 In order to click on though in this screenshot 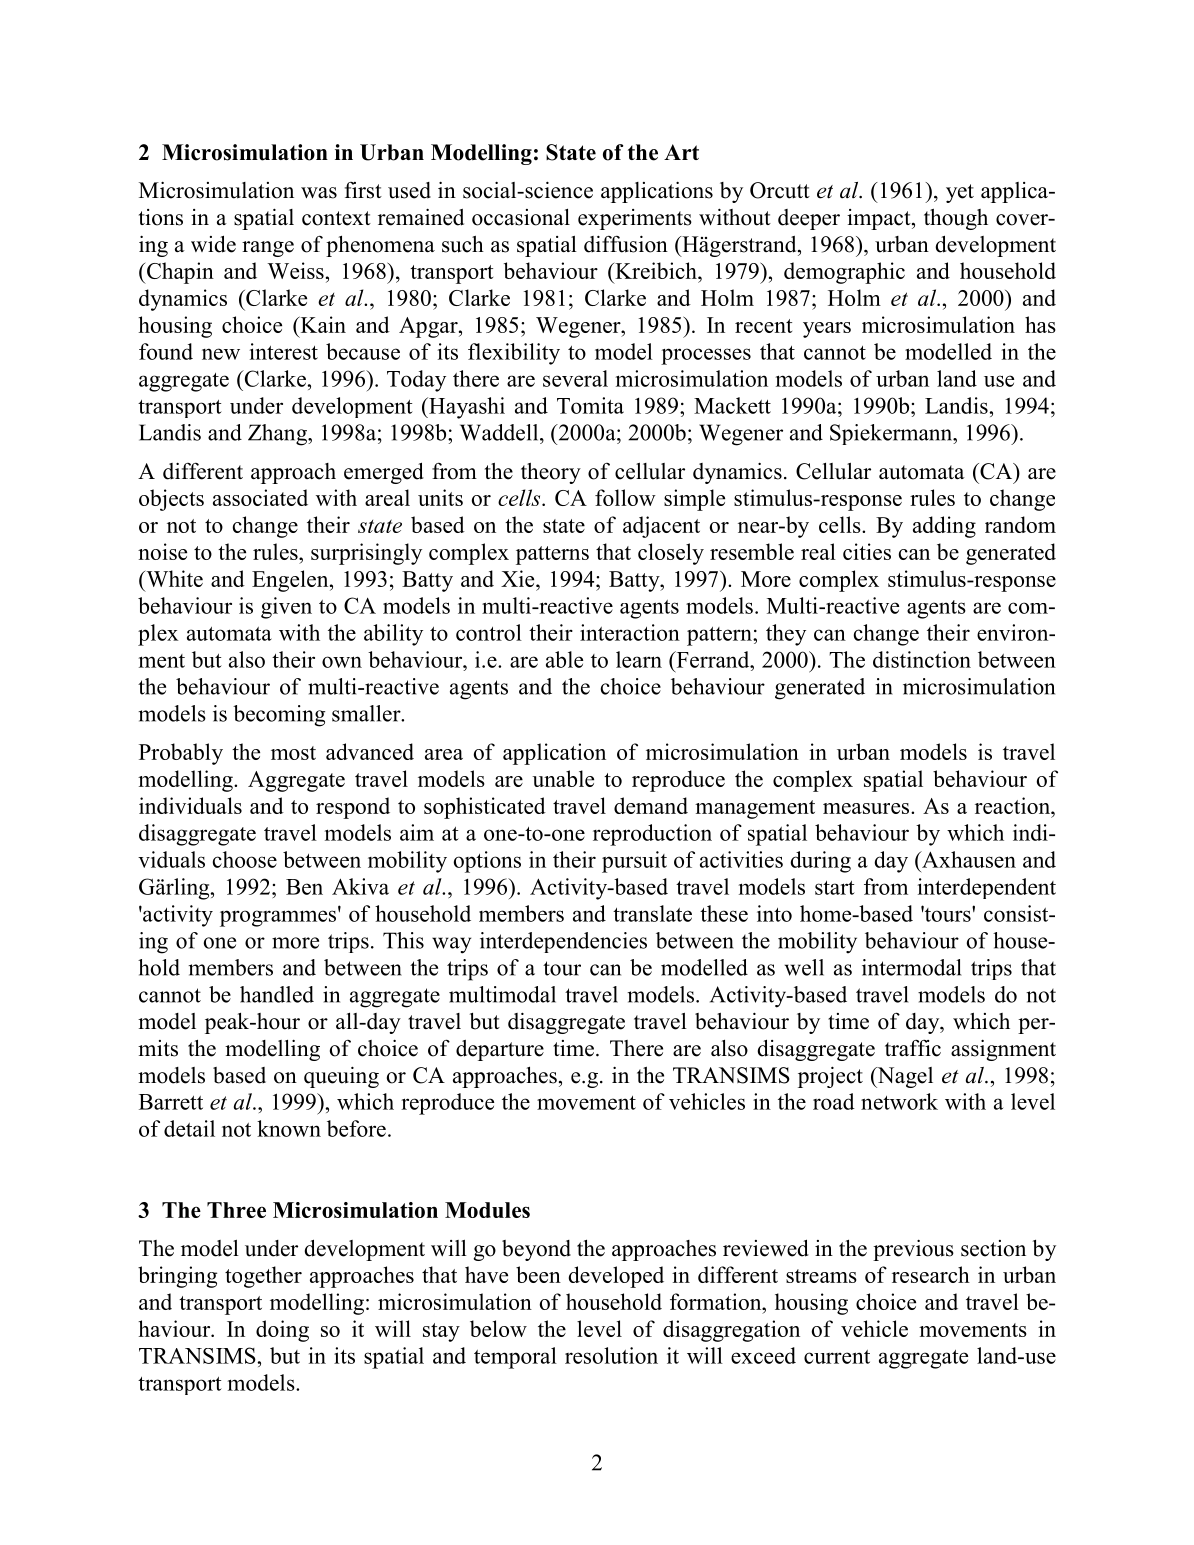, I will do `click(956, 219)`.
